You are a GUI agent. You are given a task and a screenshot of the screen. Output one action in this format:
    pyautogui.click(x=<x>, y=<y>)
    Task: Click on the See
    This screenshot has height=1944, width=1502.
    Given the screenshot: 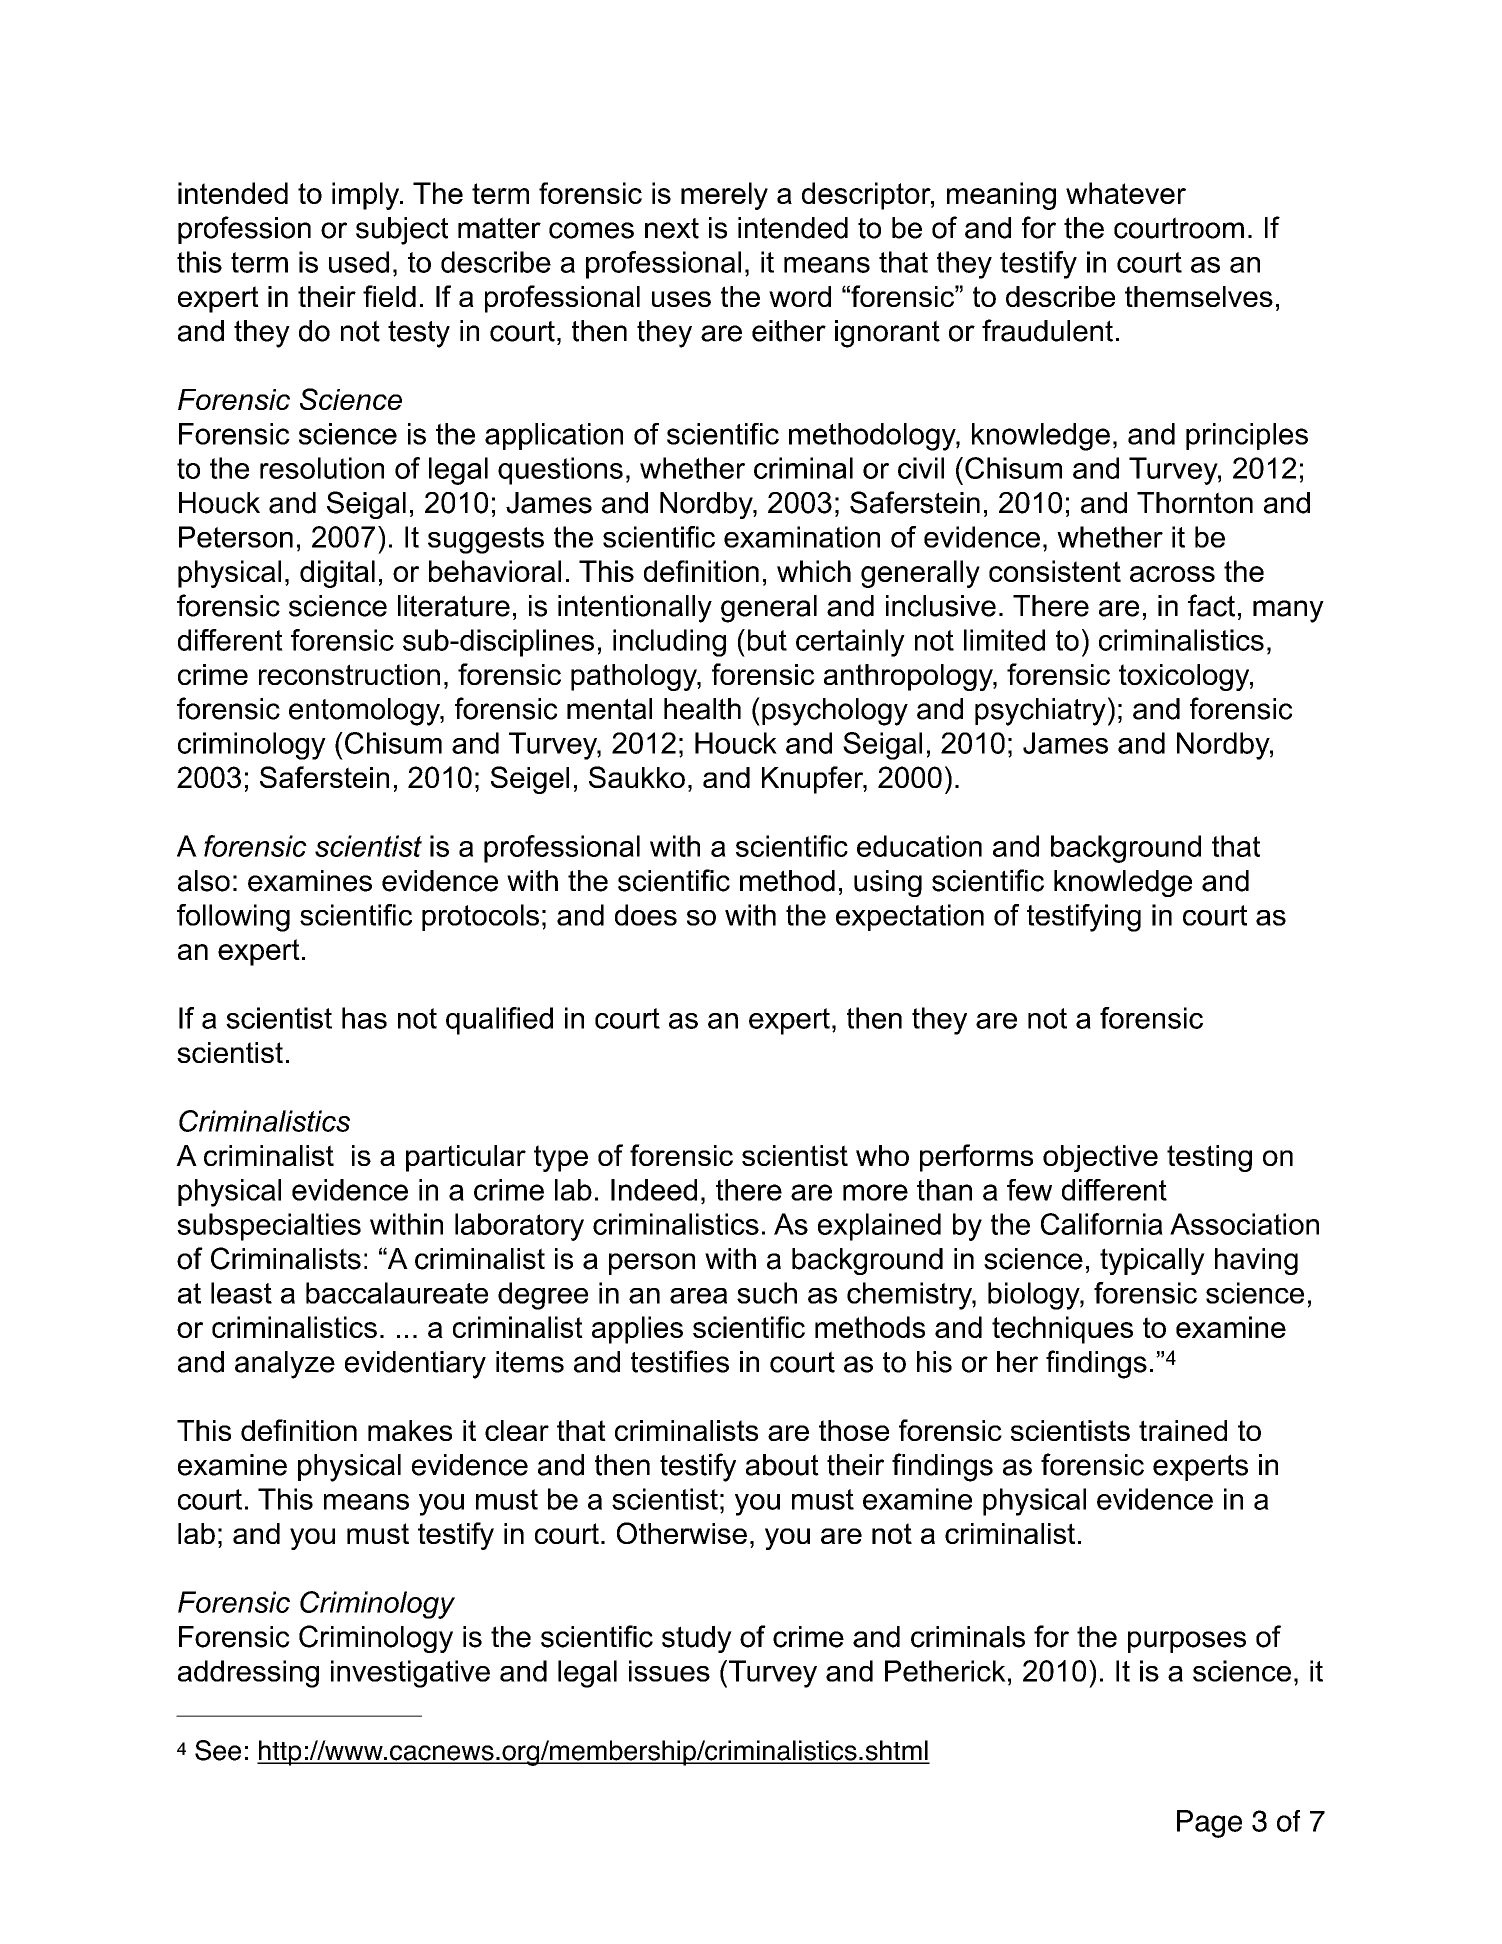 What is the action you would take?
    pyautogui.click(x=218, y=1750)
